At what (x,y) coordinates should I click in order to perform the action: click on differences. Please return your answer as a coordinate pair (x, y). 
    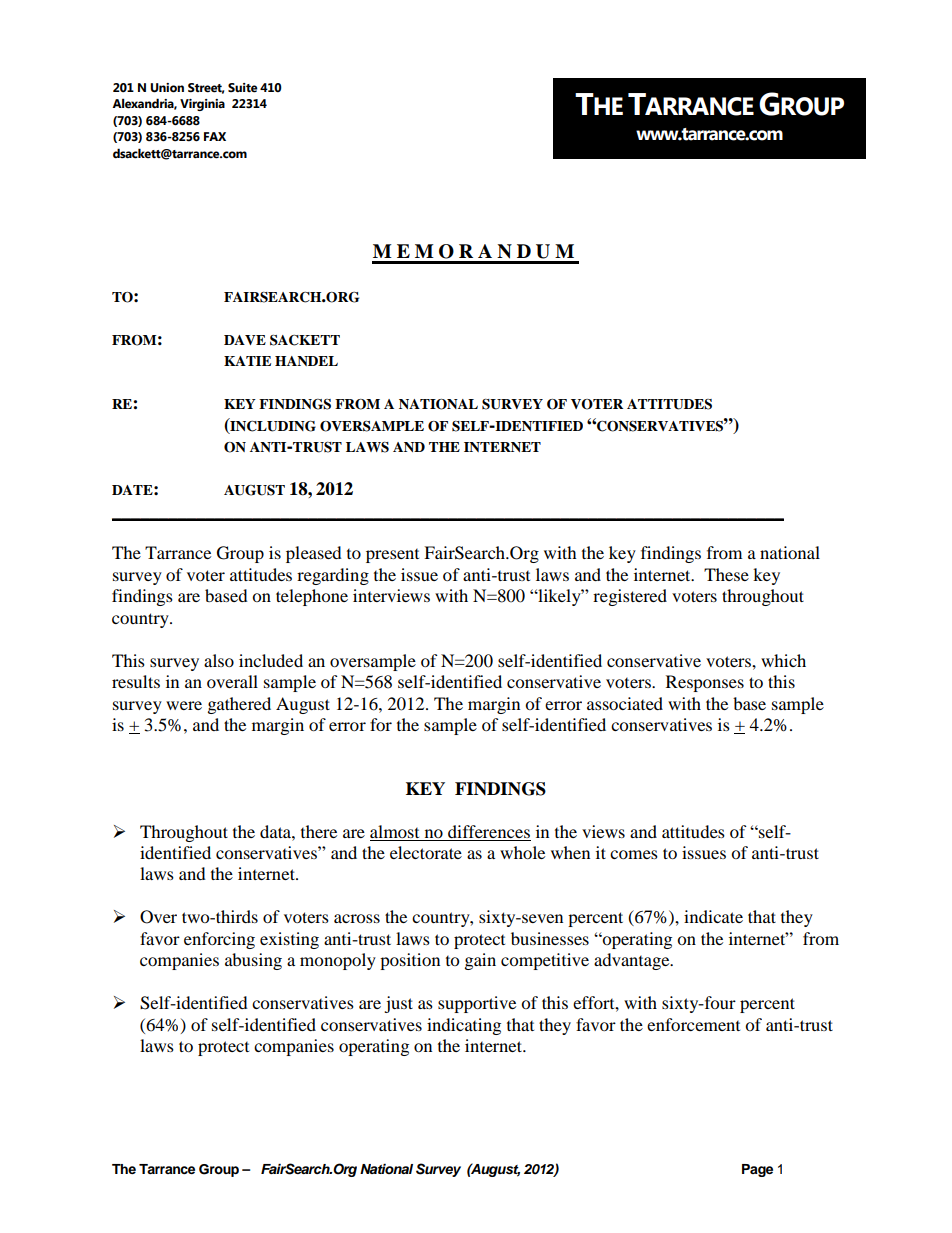
    Looking at the image, I should click on (489, 831).
